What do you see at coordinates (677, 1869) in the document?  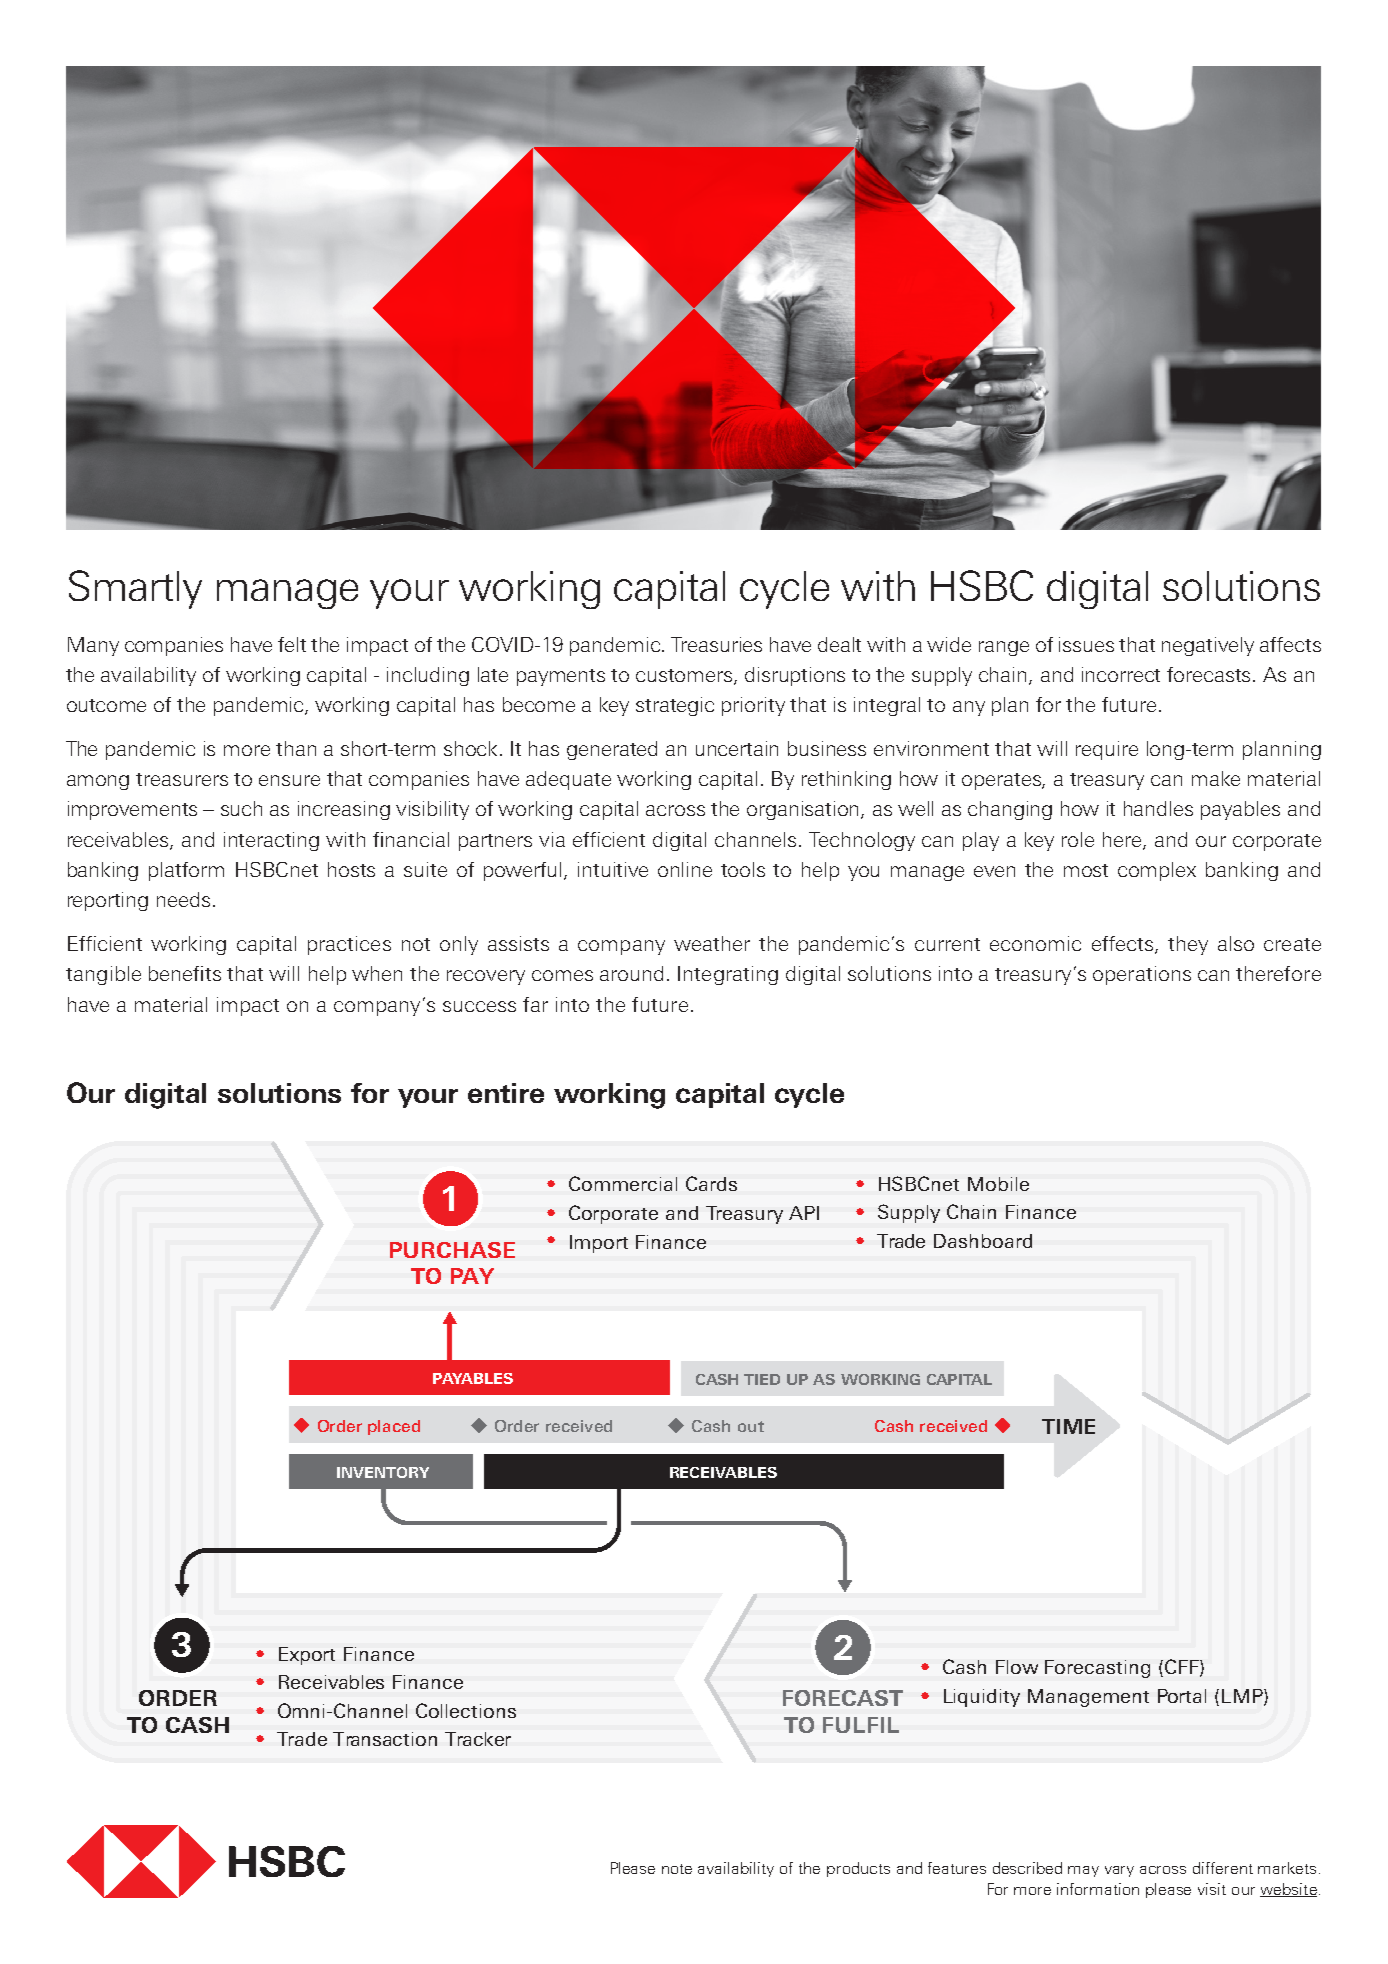 I see `note` at bounding box center [677, 1869].
